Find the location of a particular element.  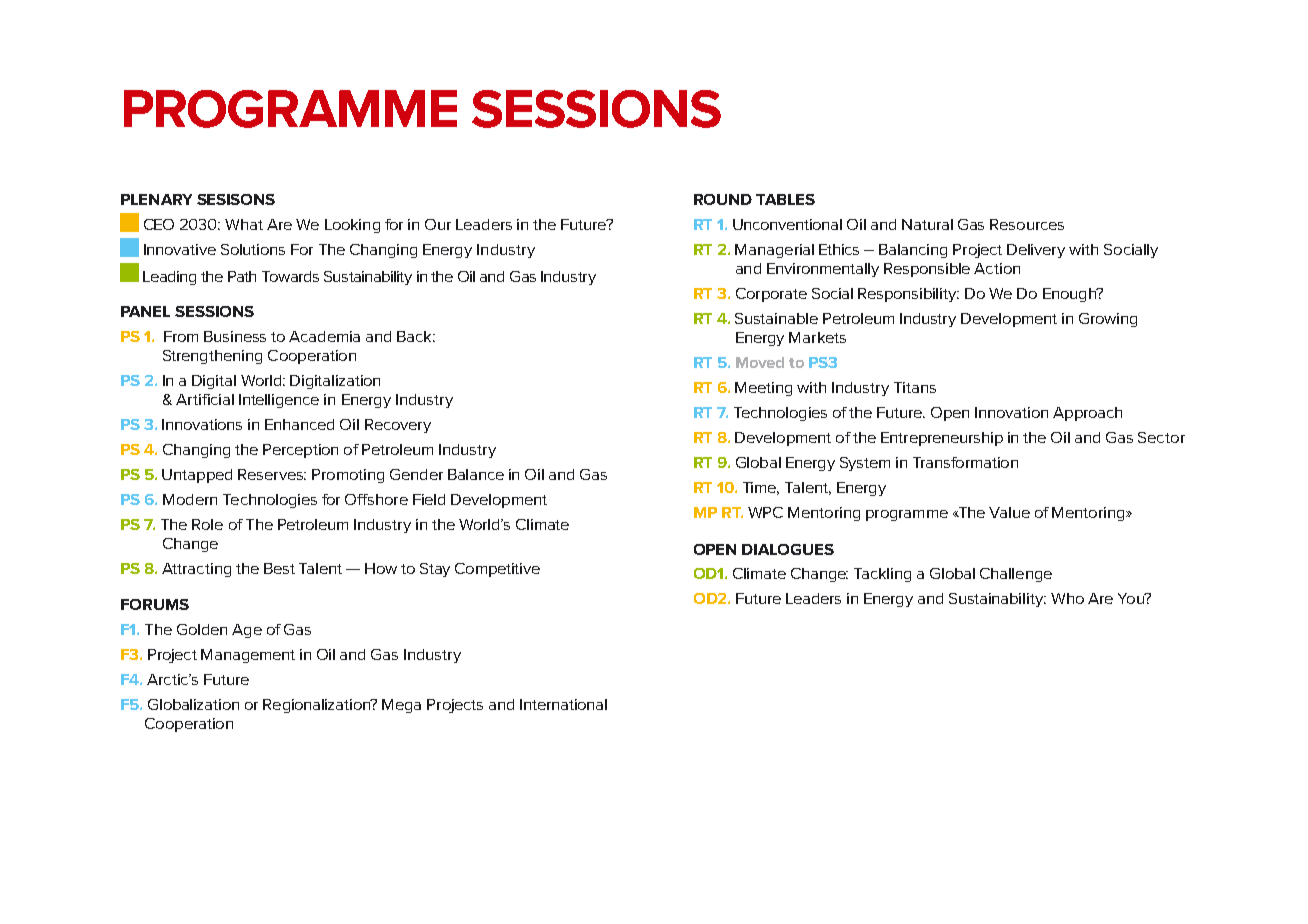

Best is located at coordinates (279, 568).
